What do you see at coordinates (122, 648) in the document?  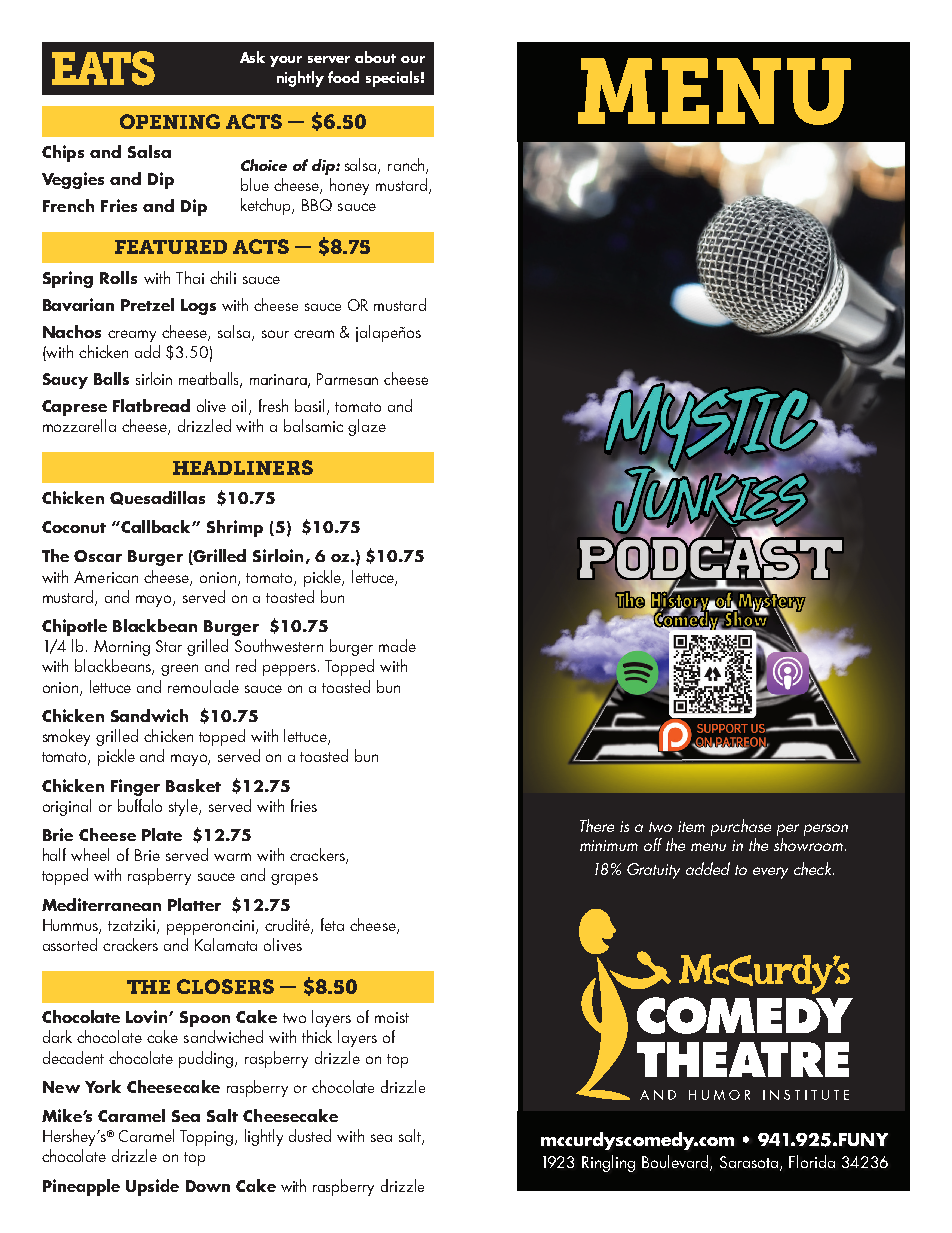 I see `Morning` at bounding box center [122, 648].
